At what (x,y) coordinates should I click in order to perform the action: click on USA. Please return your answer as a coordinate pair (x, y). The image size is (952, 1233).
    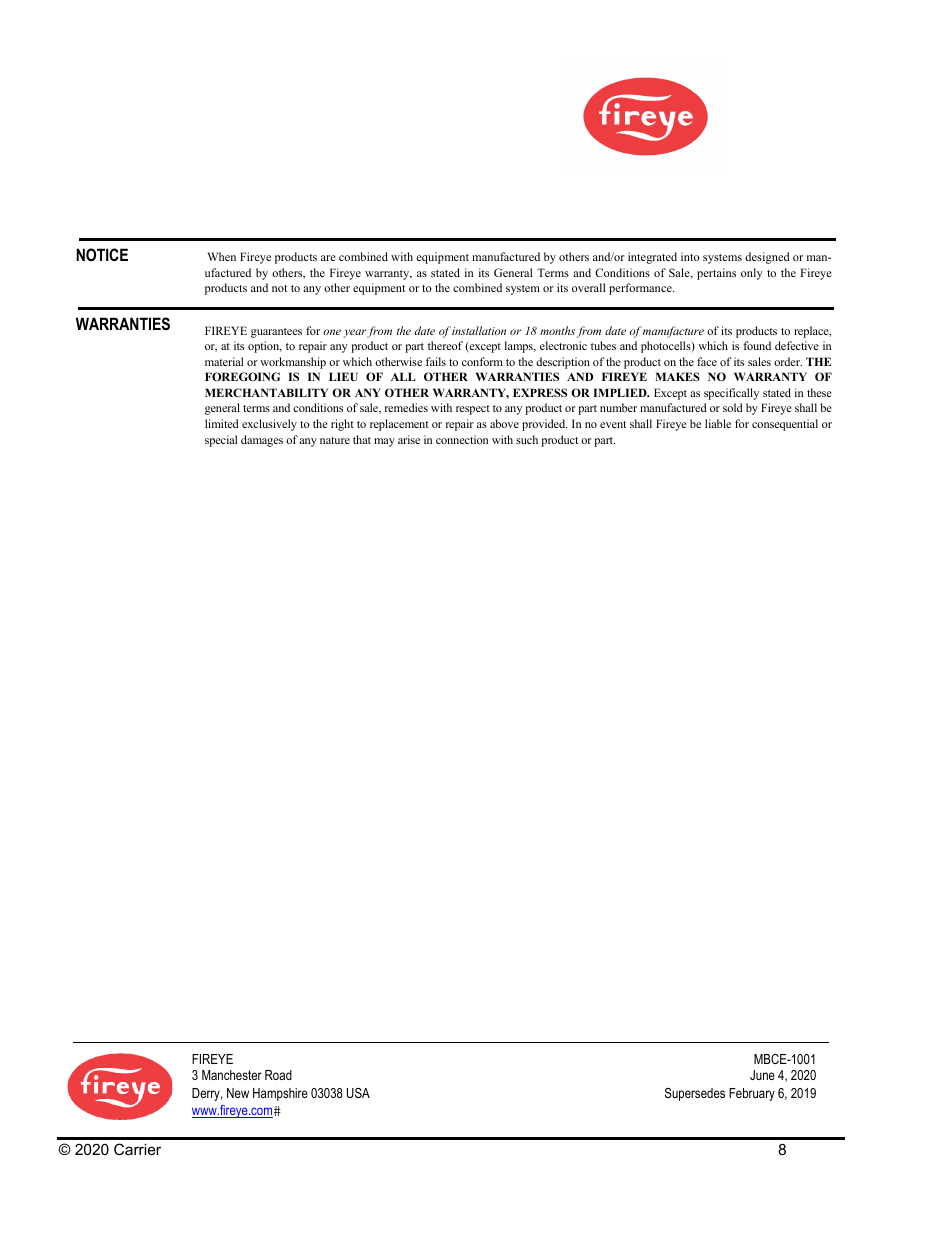
    Looking at the image, I should click on (358, 1093).
